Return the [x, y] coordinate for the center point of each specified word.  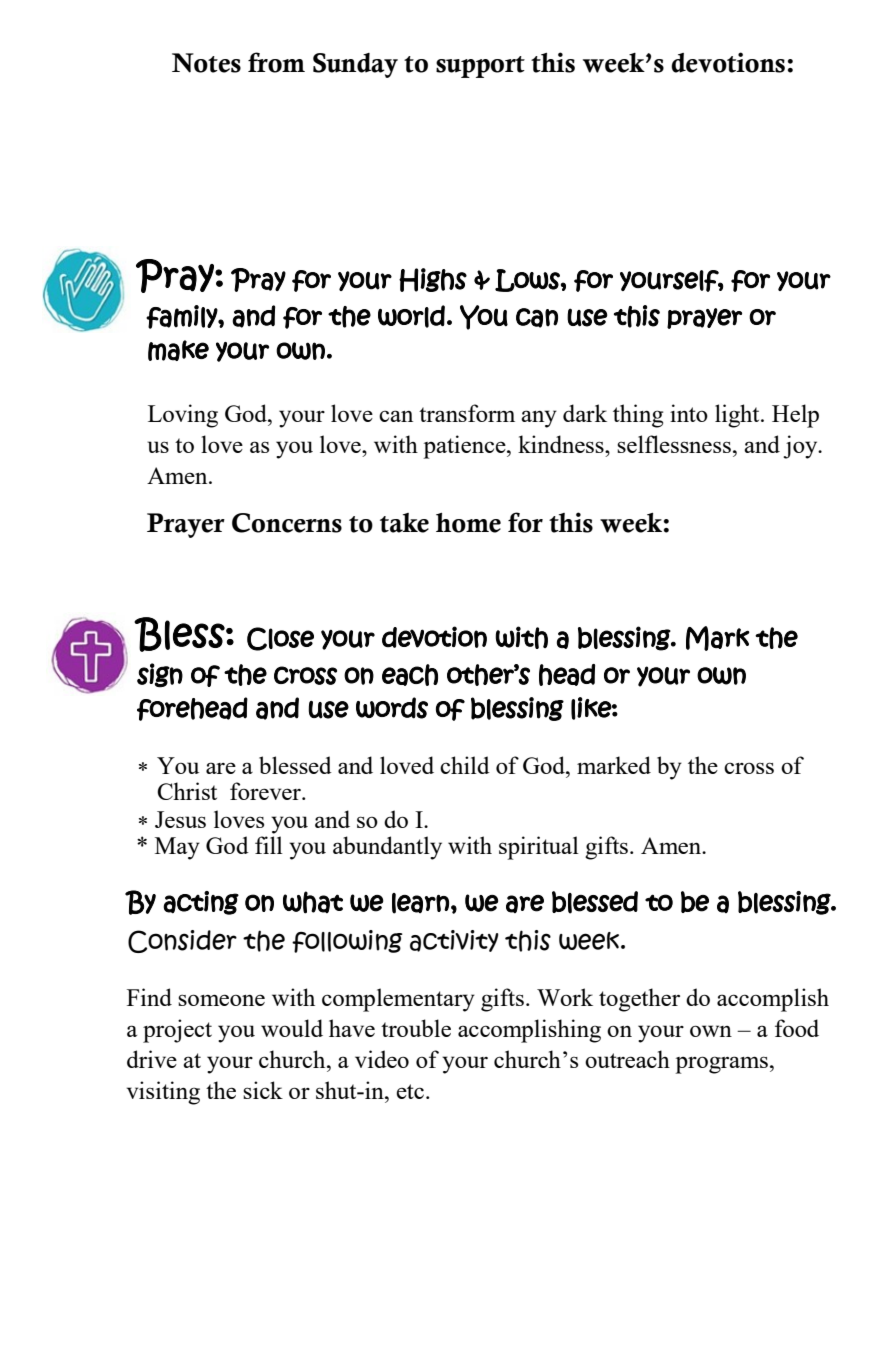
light [738, 416]
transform [467, 413]
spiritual [539, 848]
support [480, 67]
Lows [528, 280]
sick [263, 1090]
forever [266, 791]
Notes [206, 63]
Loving [183, 416]
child [465, 765]
